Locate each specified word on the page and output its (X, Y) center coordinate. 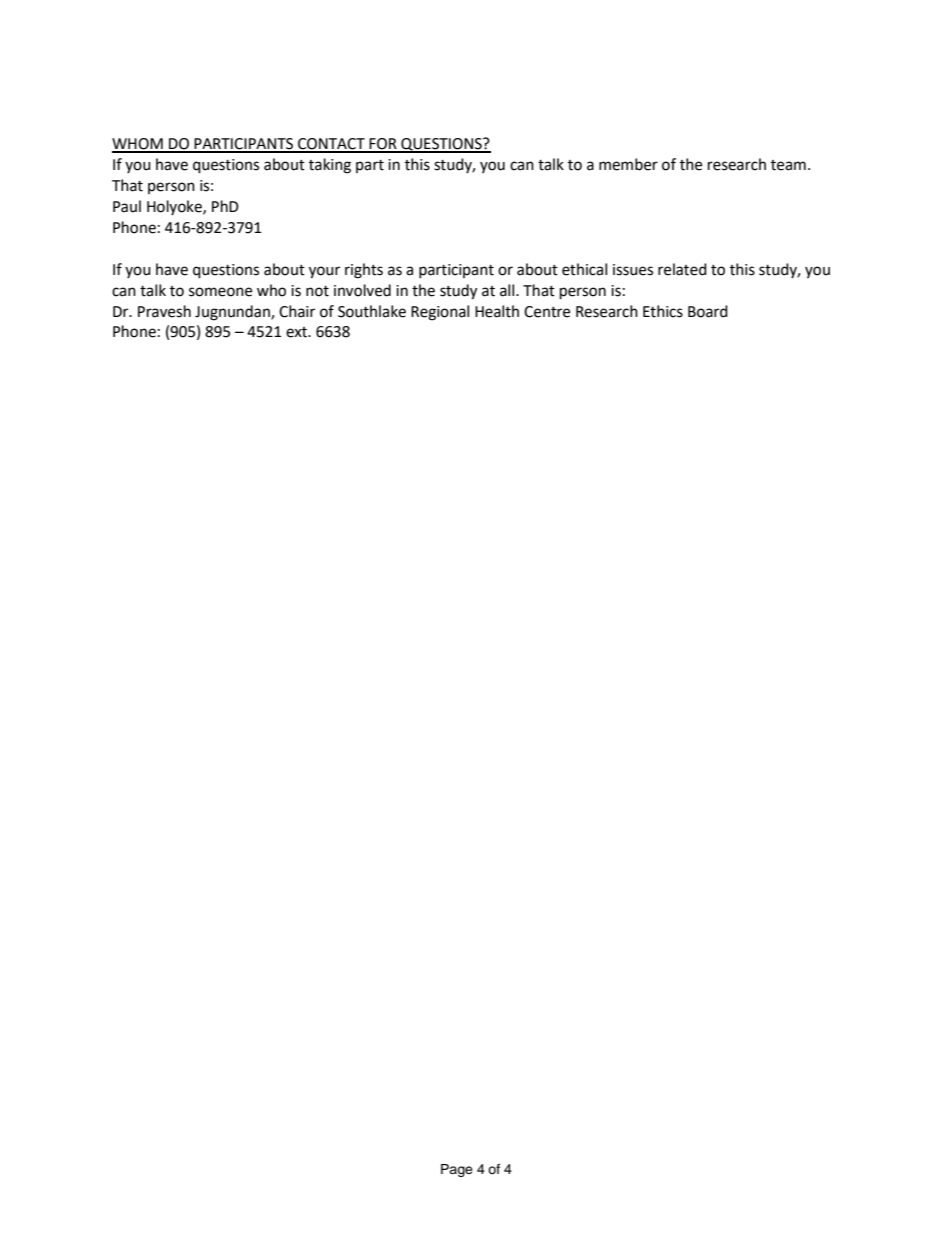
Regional (440, 313)
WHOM (138, 145)
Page (457, 1170)
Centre (547, 312)
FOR (383, 145)
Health (497, 311)
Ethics (663, 311)
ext (298, 332)
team (788, 165)
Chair (297, 311)
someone (220, 292)
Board (708, 311)
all (508, 290)
